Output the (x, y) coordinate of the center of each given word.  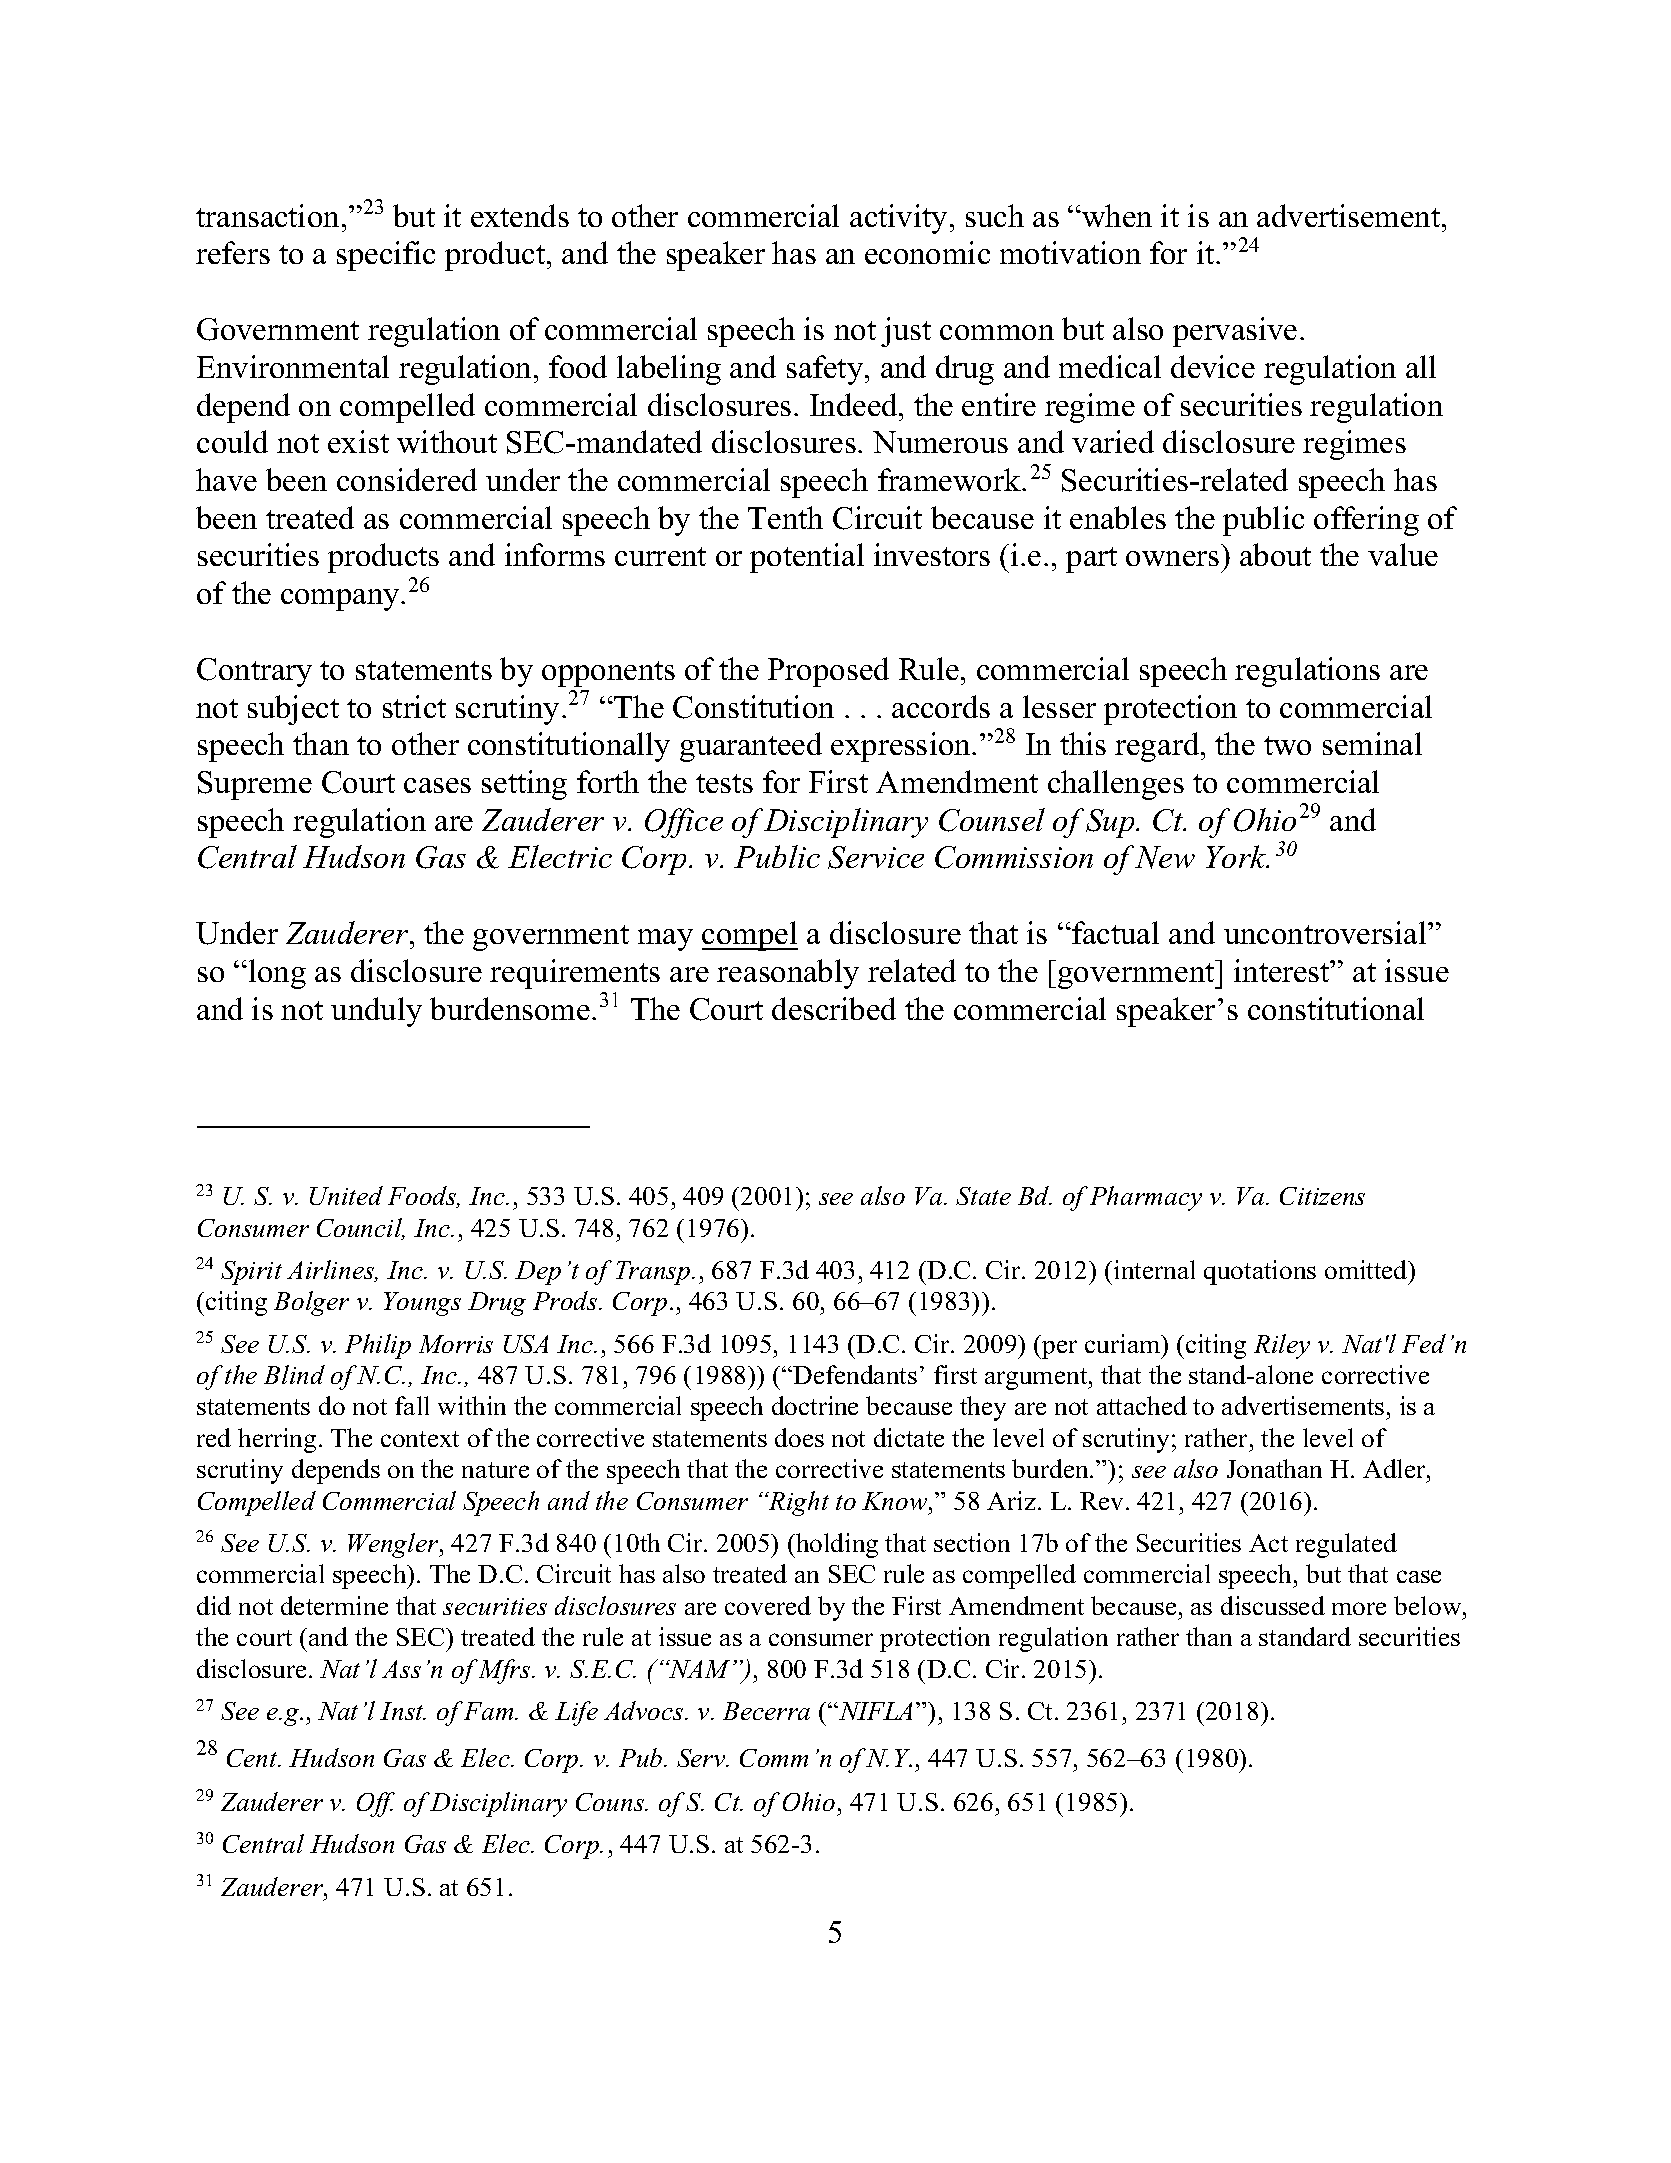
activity (898, 219)
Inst (403, 1711)
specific (386, 256)
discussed (1273, 1605)
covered (768, 1605)
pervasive (1235, 332)
